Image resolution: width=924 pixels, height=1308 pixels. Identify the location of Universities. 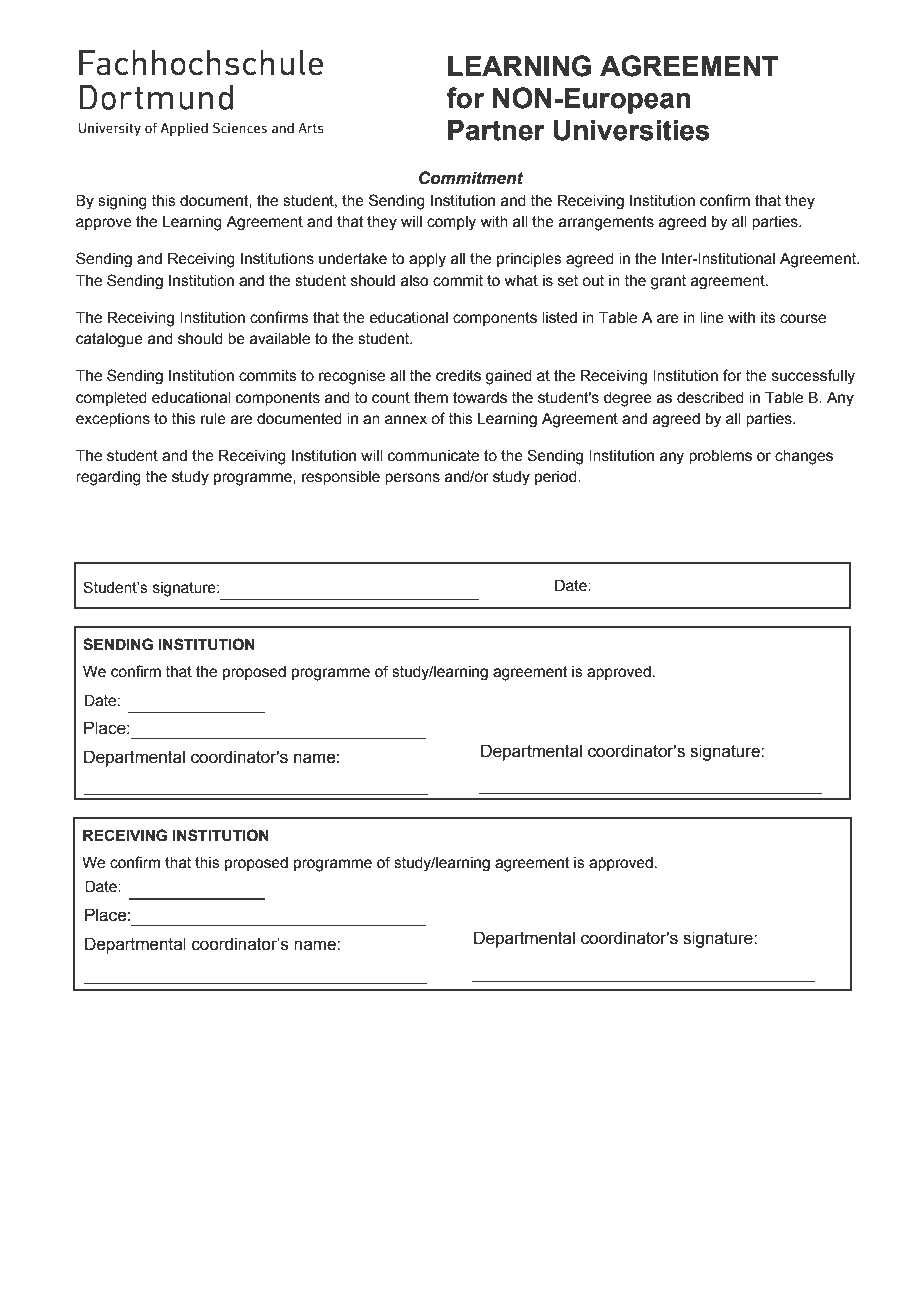
(632, 130).
